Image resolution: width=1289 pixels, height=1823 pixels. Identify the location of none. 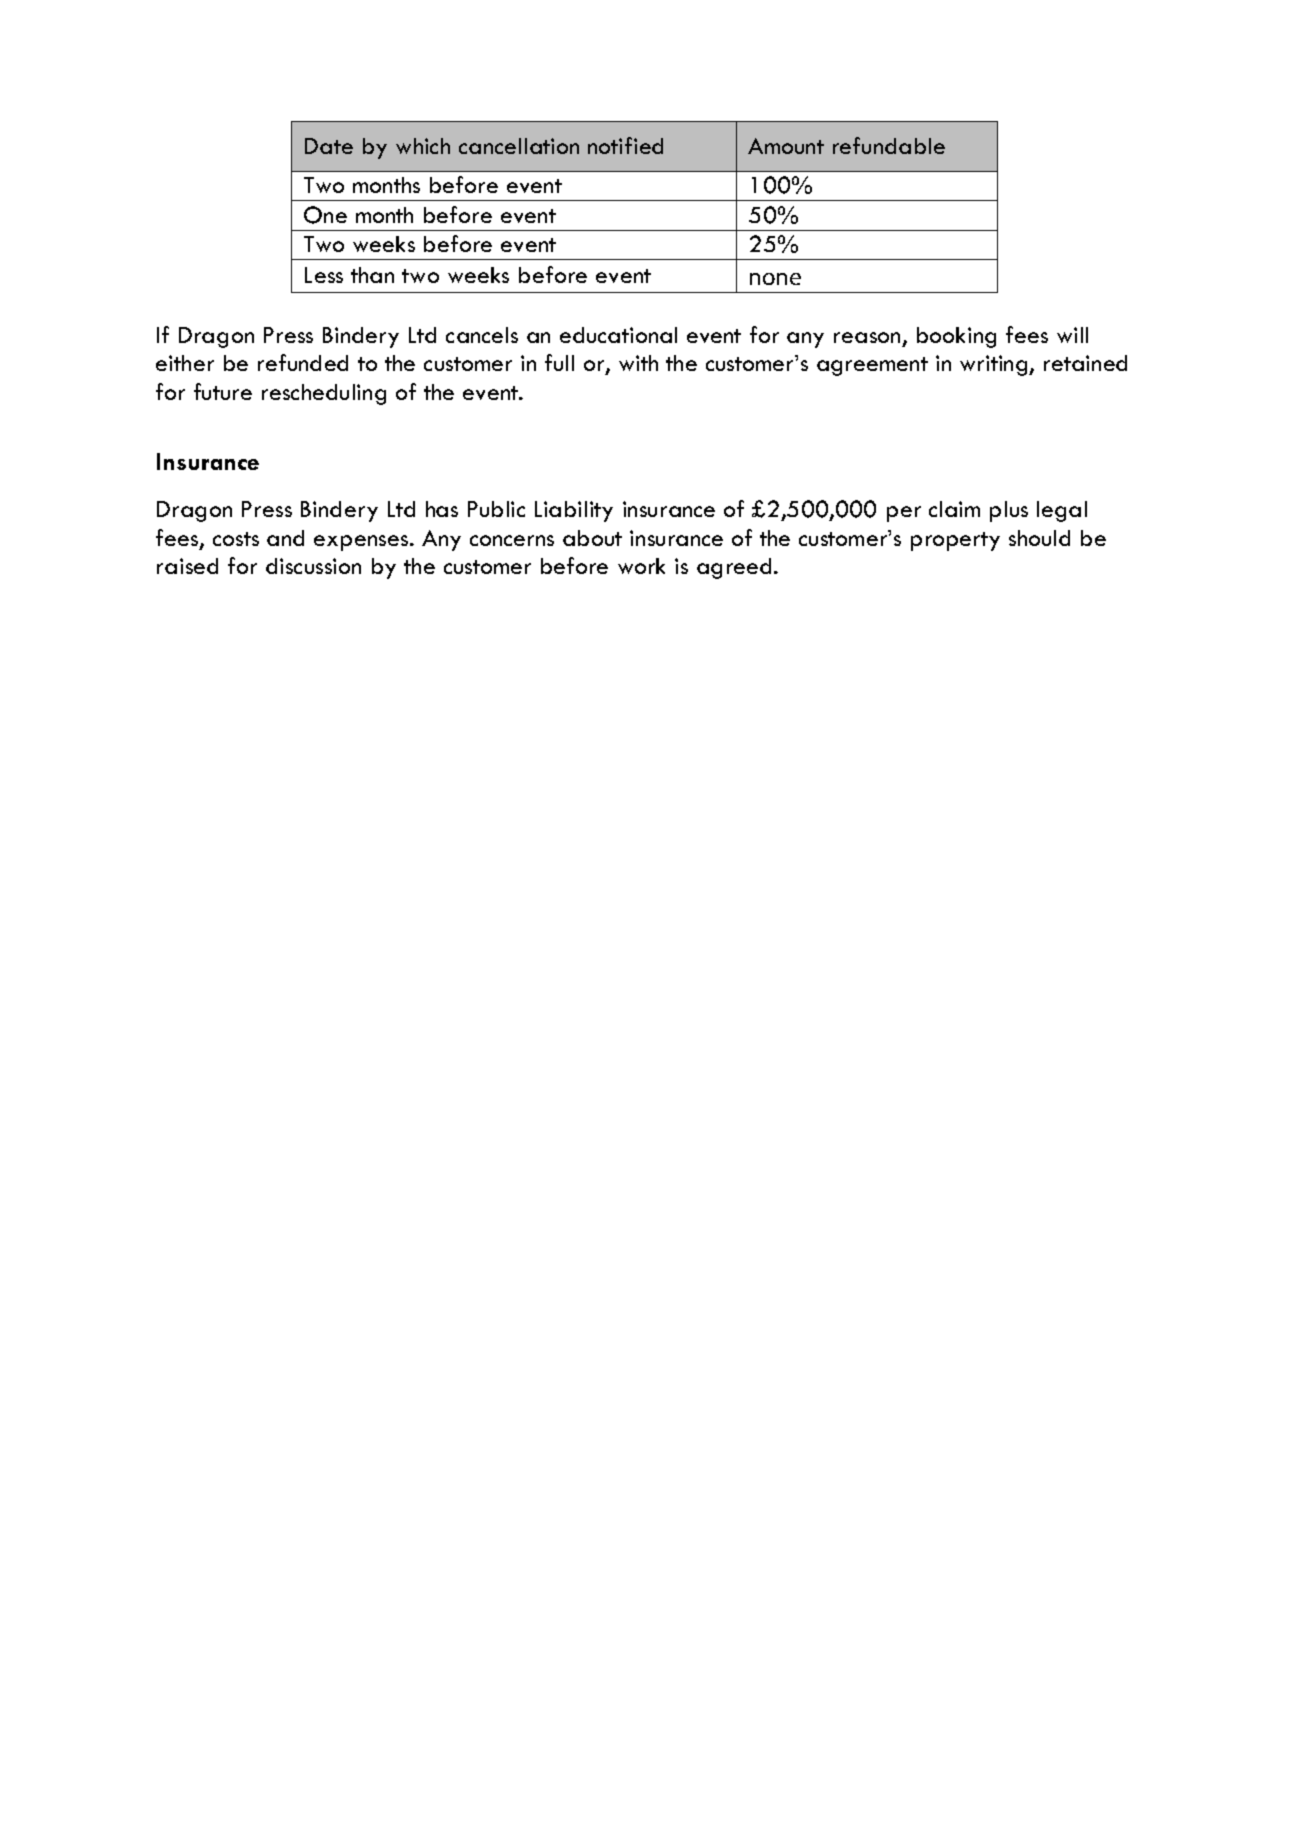
(775, 279).
